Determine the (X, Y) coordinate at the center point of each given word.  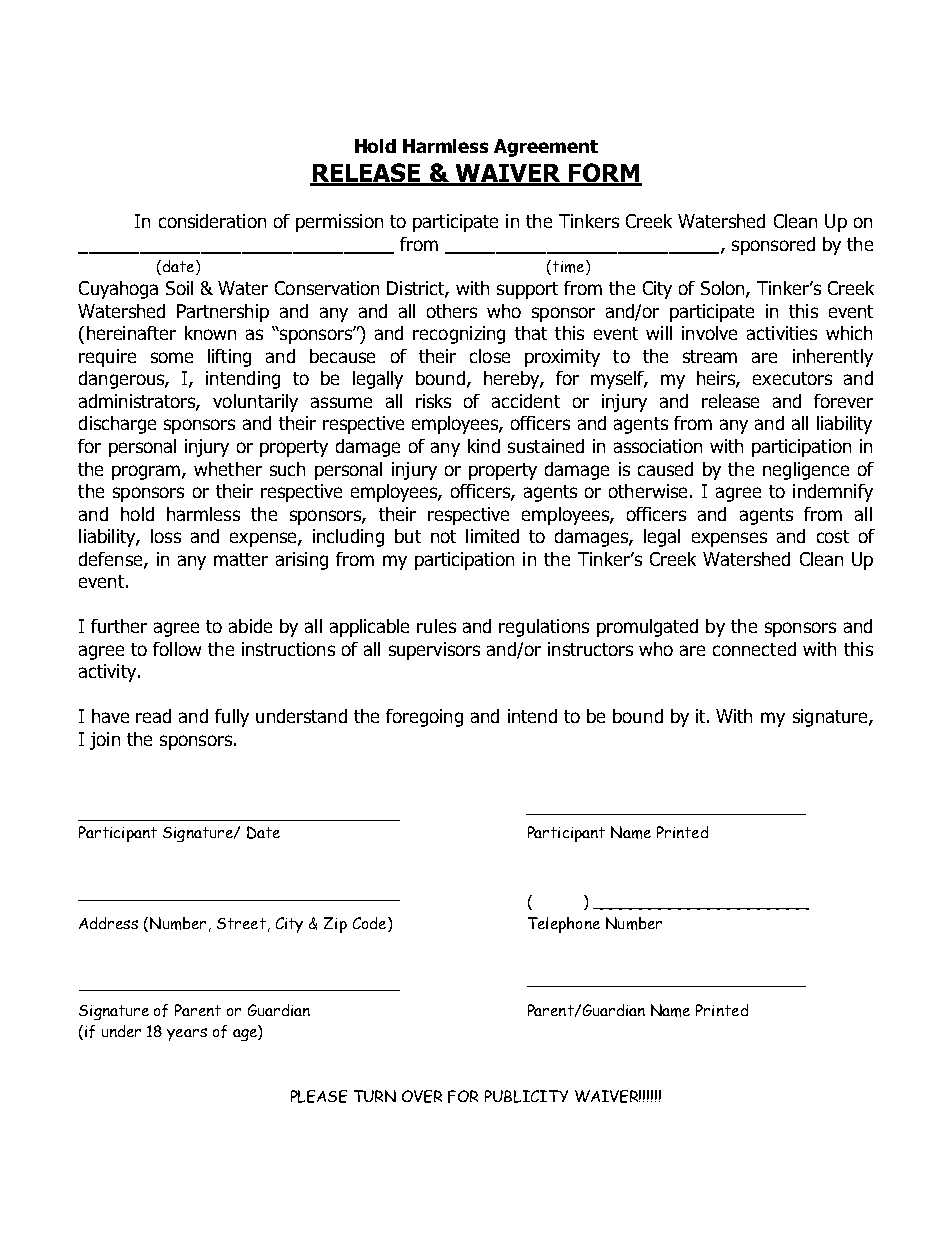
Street (241, 923)
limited (492, 536)
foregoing (424, 718)
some (172, 357)
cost (833, 536)
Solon (724, 289)
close (490, 356)
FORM (604, 174)
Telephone (564, 925)
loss (166, 536)
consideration (212, 221)
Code (371, 924)
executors (792, 378)
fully (232, 718)
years (187, 1034)
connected (754, 649)
